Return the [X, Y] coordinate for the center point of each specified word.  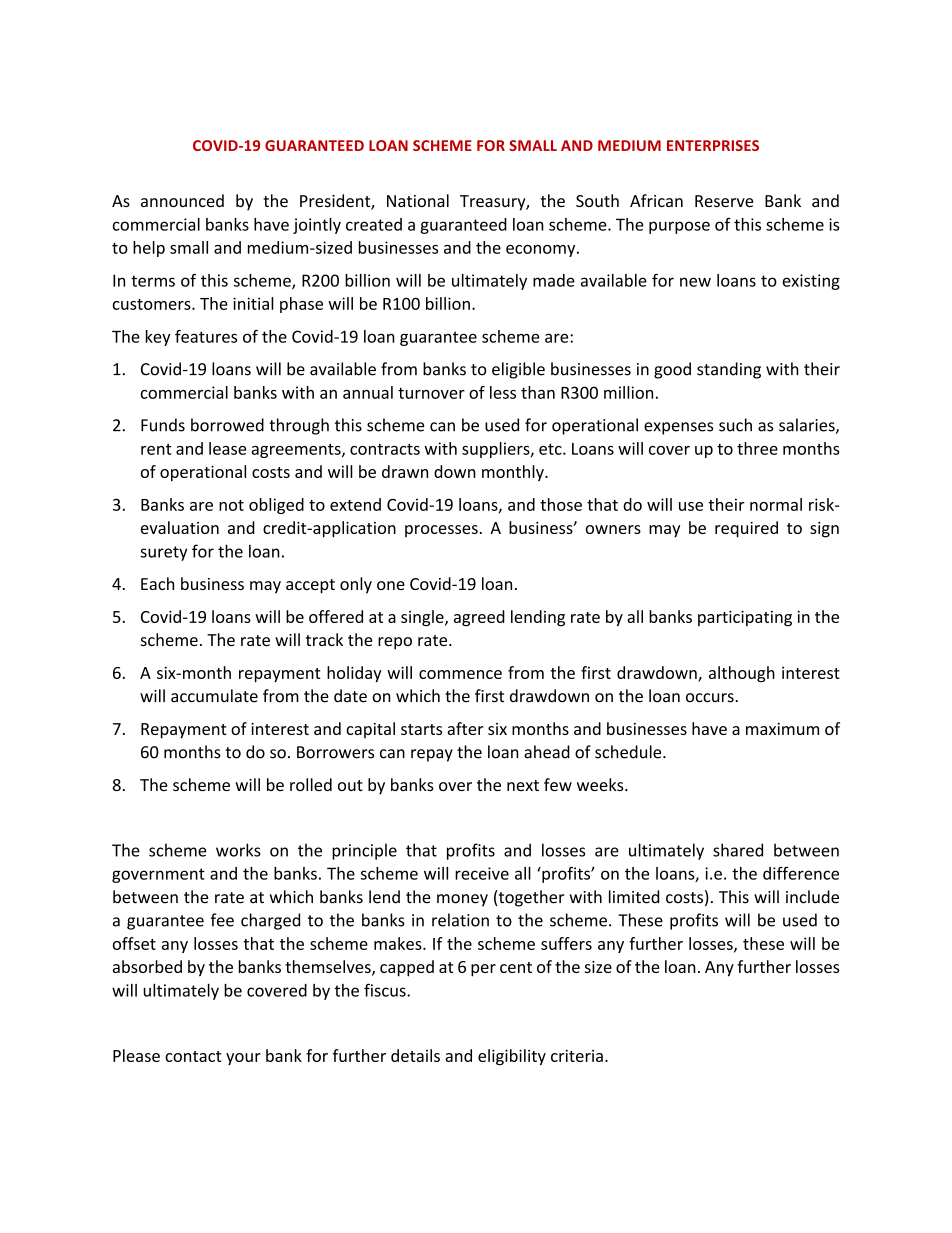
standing [729, 370]
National [418, 200]
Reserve [724, 201]
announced [182, 200]
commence [460, 674]
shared [738, 850]
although [742, 674]
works [238, 850]
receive [482, 873]
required [746, 529]
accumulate [214, 696]
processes [441, 531]
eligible [518, 370]
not [231, 505]
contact [193, 1056]
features [206, 336]
